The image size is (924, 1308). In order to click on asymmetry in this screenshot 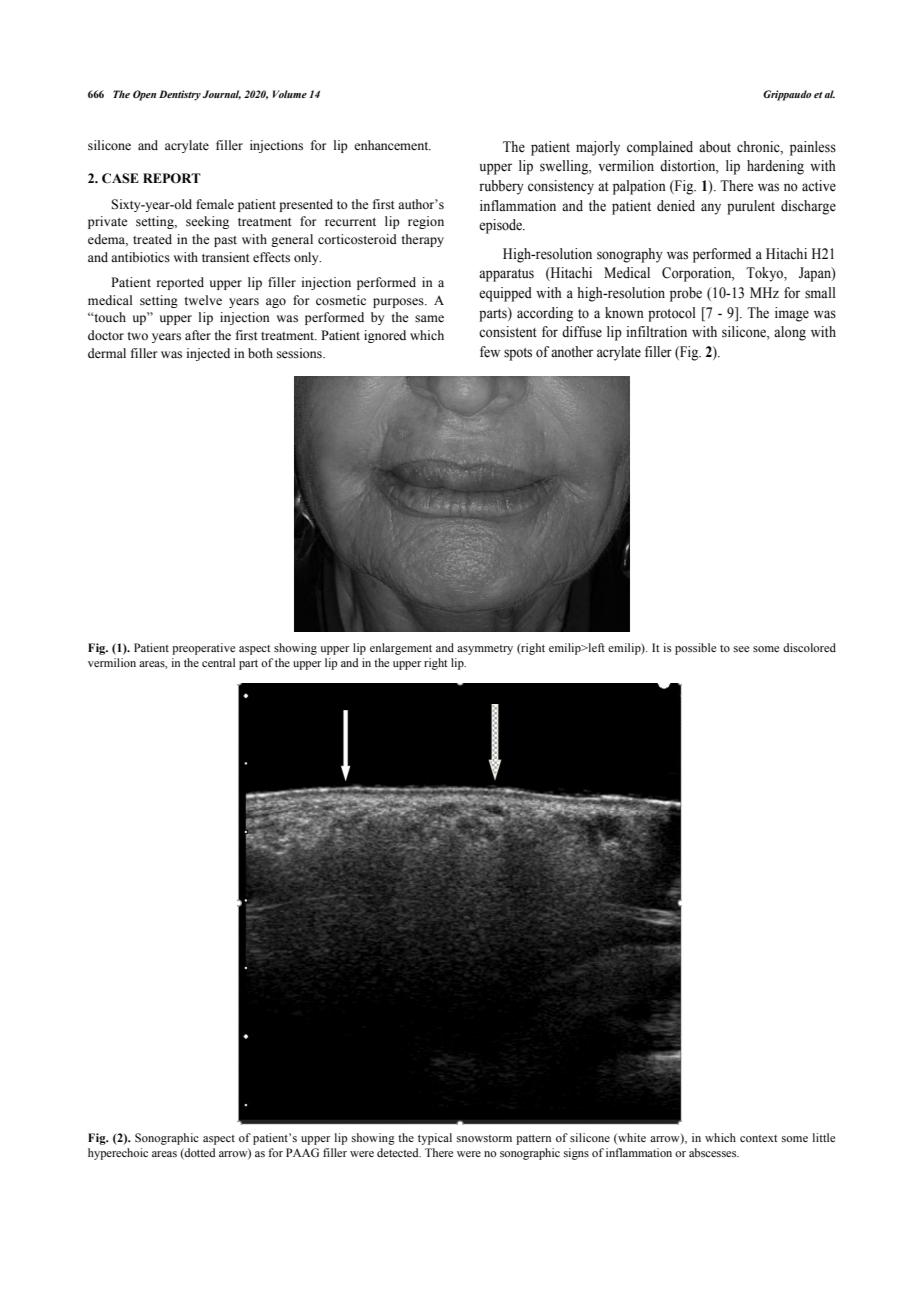, I will do `click(485, 650)`.
